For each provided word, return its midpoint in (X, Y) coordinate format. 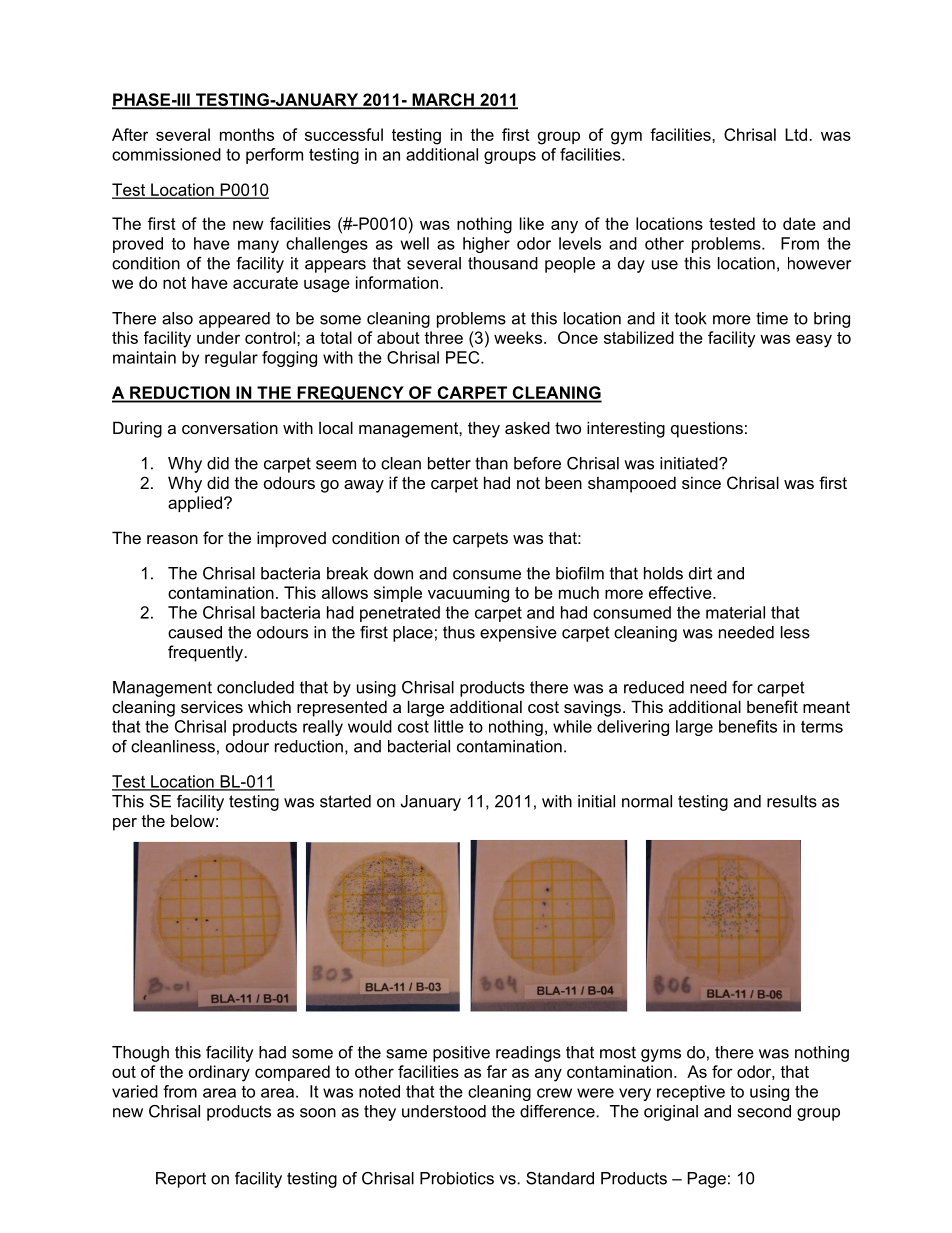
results (792, 801)
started (345, 801)
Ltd (797, 134)
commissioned (166, 154)
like (532, 223)
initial (596, 801)
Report (181, 1180)
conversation (230, 427)
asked (527, 427)
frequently (206, 653)
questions (707, 429)
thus (459, 632)
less (795, 632)
